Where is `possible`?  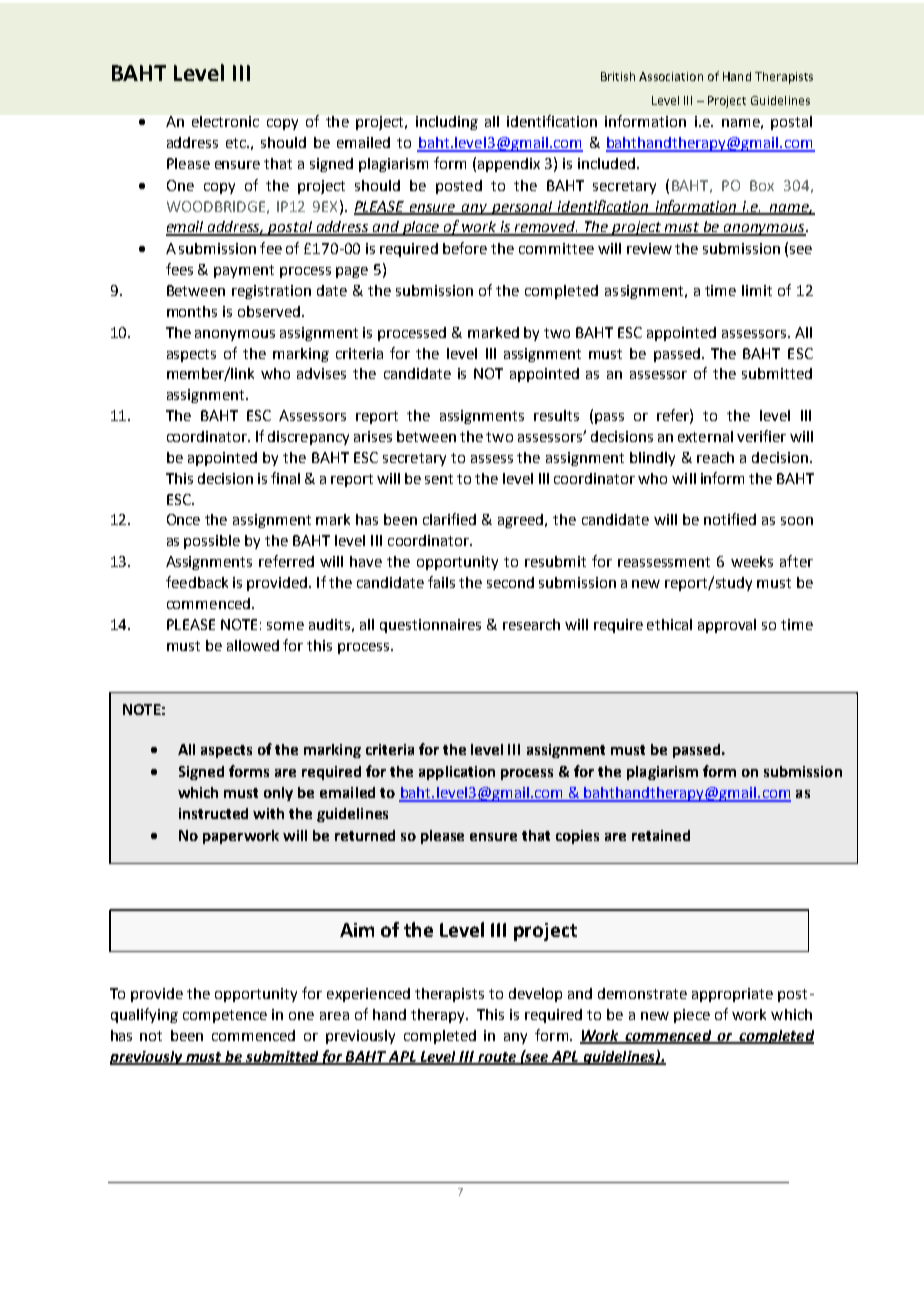
possible is located at coordinates (212, 542).
